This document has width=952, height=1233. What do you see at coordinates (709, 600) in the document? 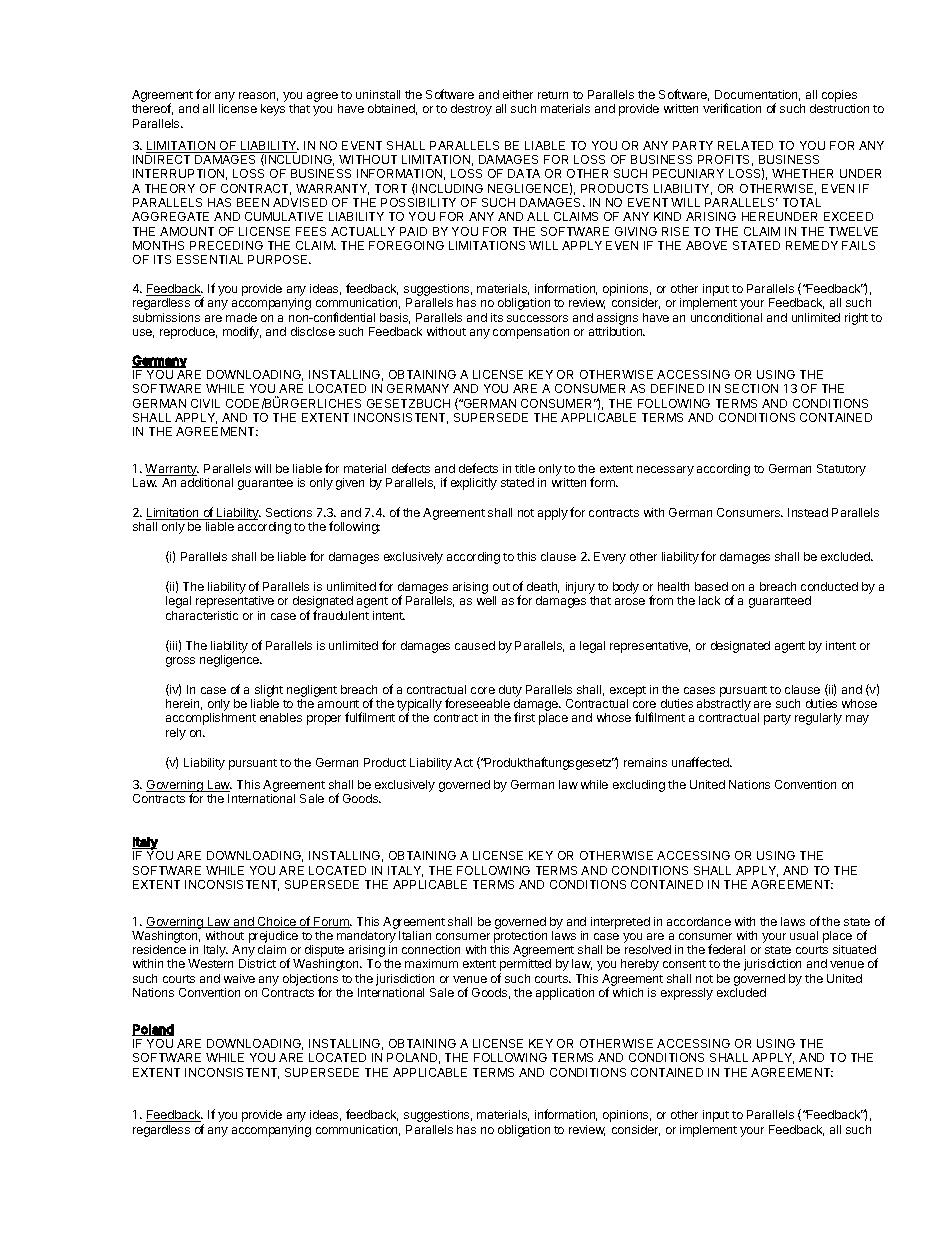
I see `lack` at bounding box center [709, 600].
